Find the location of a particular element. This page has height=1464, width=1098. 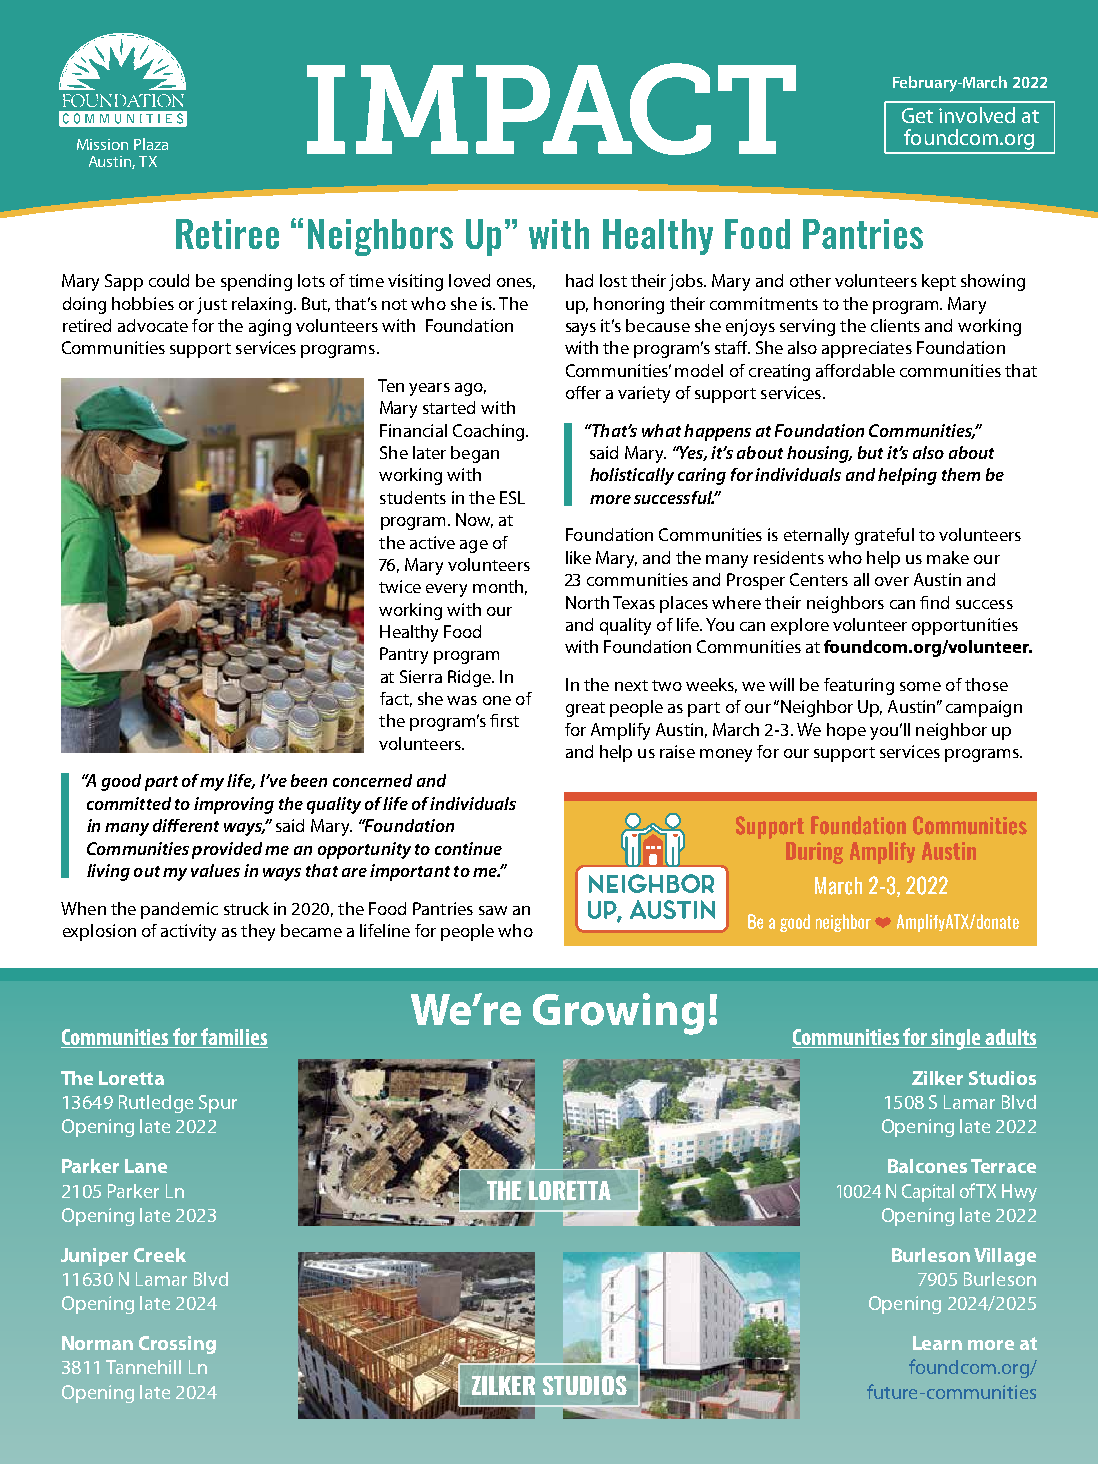

Plaza is located at coordinates (151, 144).
